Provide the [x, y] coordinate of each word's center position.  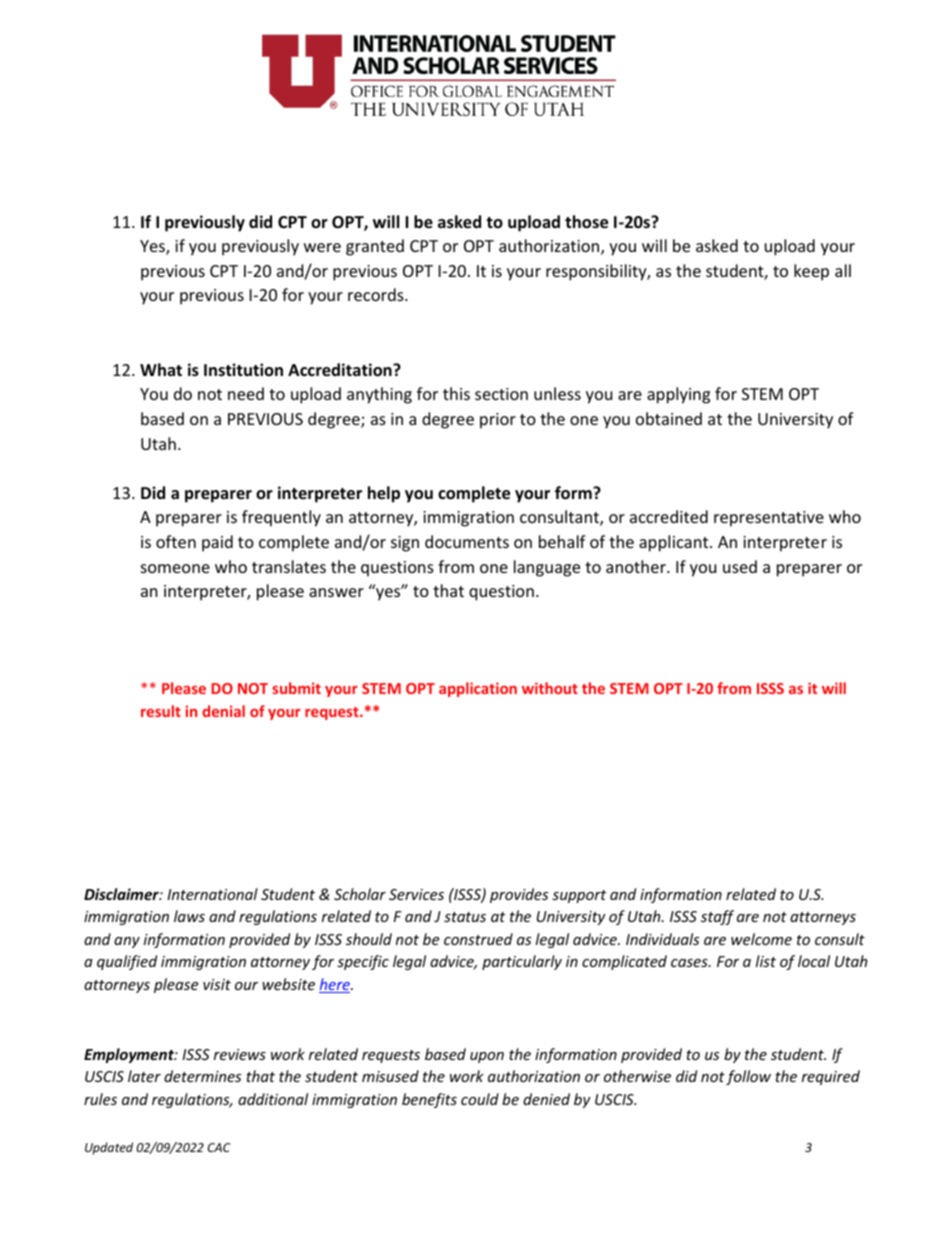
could [480, 1099]
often [176, 541]
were [322, 247]
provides [519, 895]
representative [769, 519]
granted [375, 247]
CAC [219, 1147]
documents [467, 541]
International [212, 894]
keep [811, 272]
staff [717, 917]
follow [748, 1077]
